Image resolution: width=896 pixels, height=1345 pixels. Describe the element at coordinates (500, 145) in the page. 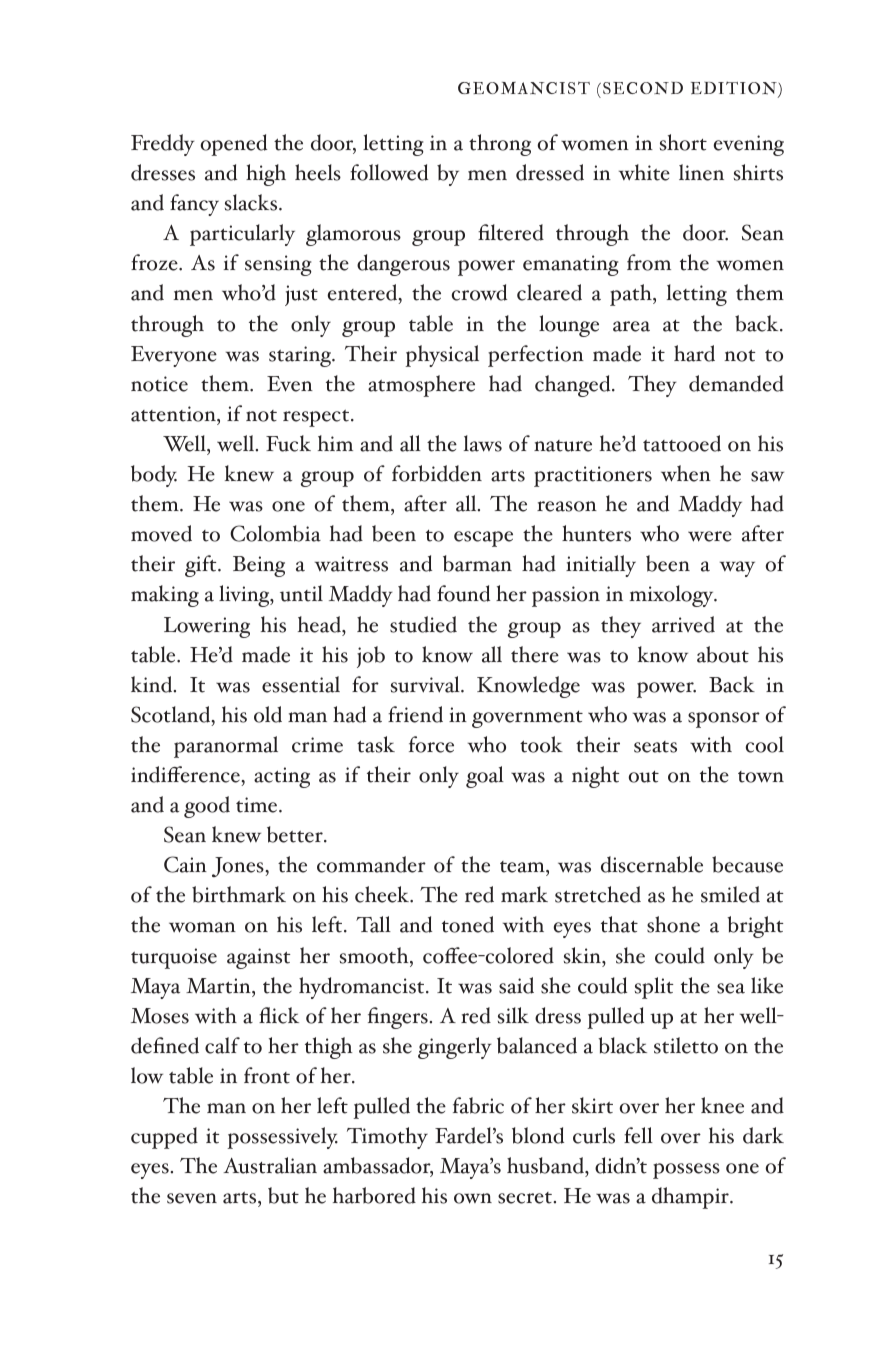

I see `throng` at that location.
